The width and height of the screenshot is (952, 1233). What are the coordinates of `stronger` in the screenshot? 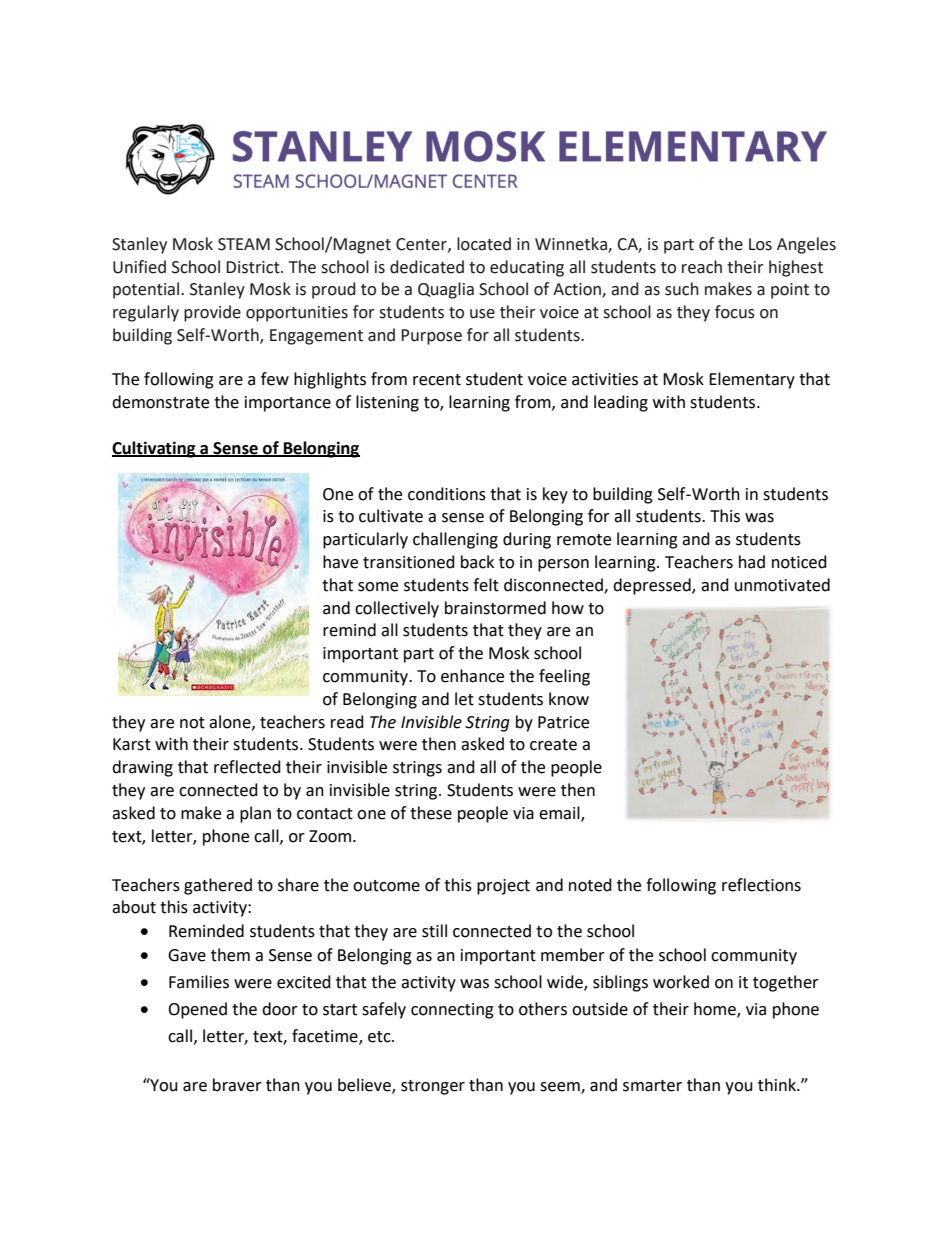 It's located at (433, 1087).
